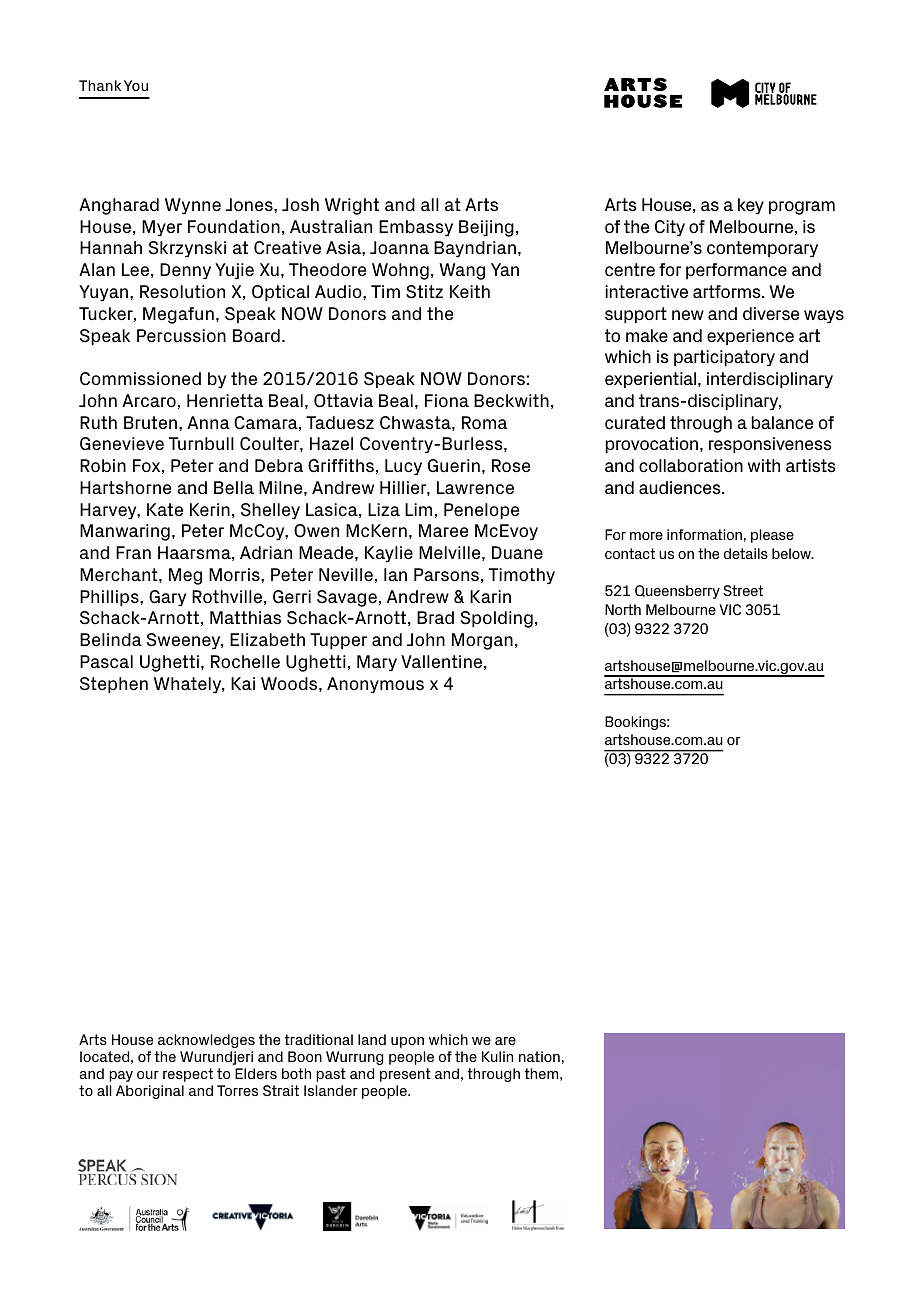 This page has height=1308, width=924. What do you see at coordinates (743, 591) in the page?
I see `Street` at bounding box center [743, 591].
